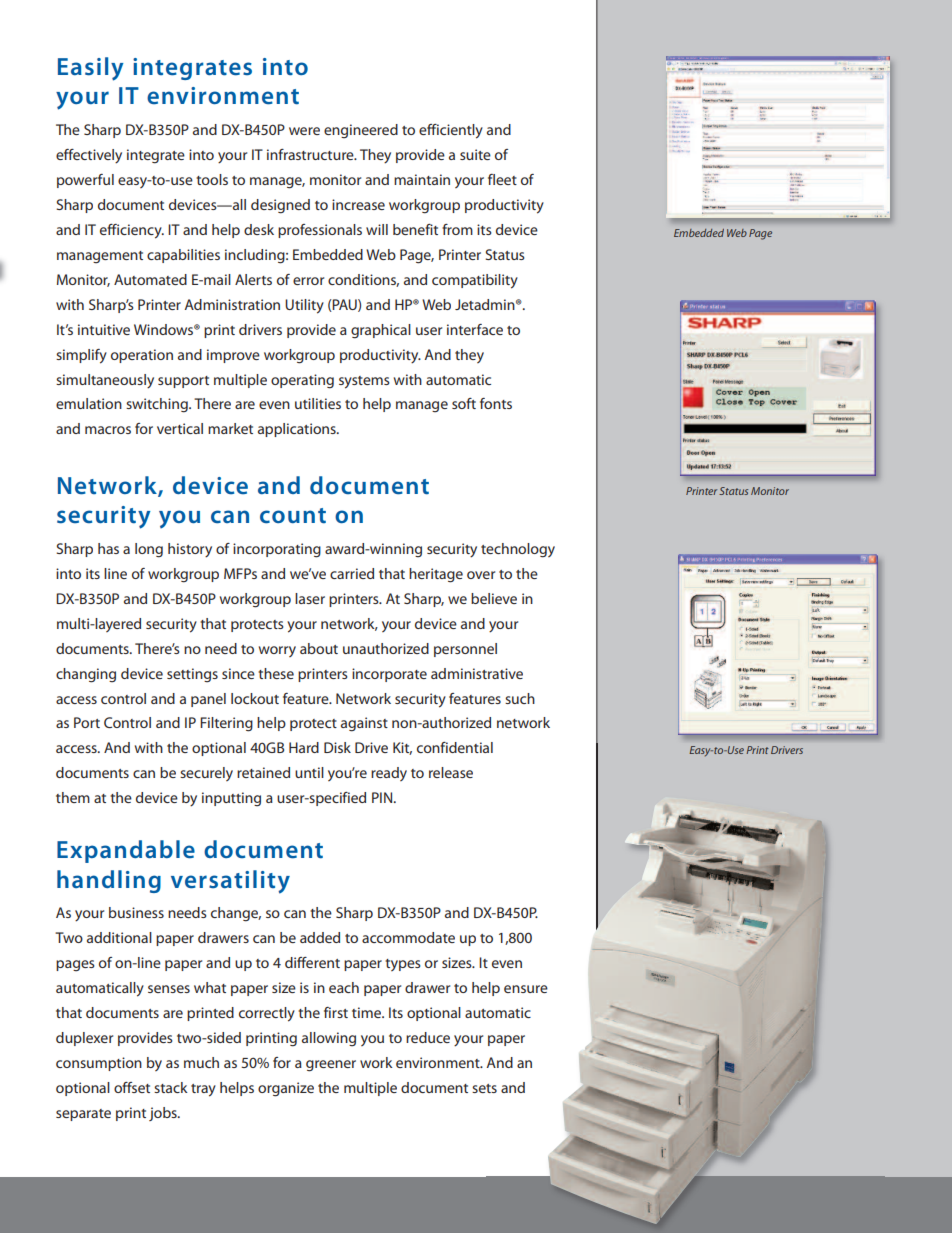  Describe the element at coordinates (481, 575) in the page. I see `over` at that location.
